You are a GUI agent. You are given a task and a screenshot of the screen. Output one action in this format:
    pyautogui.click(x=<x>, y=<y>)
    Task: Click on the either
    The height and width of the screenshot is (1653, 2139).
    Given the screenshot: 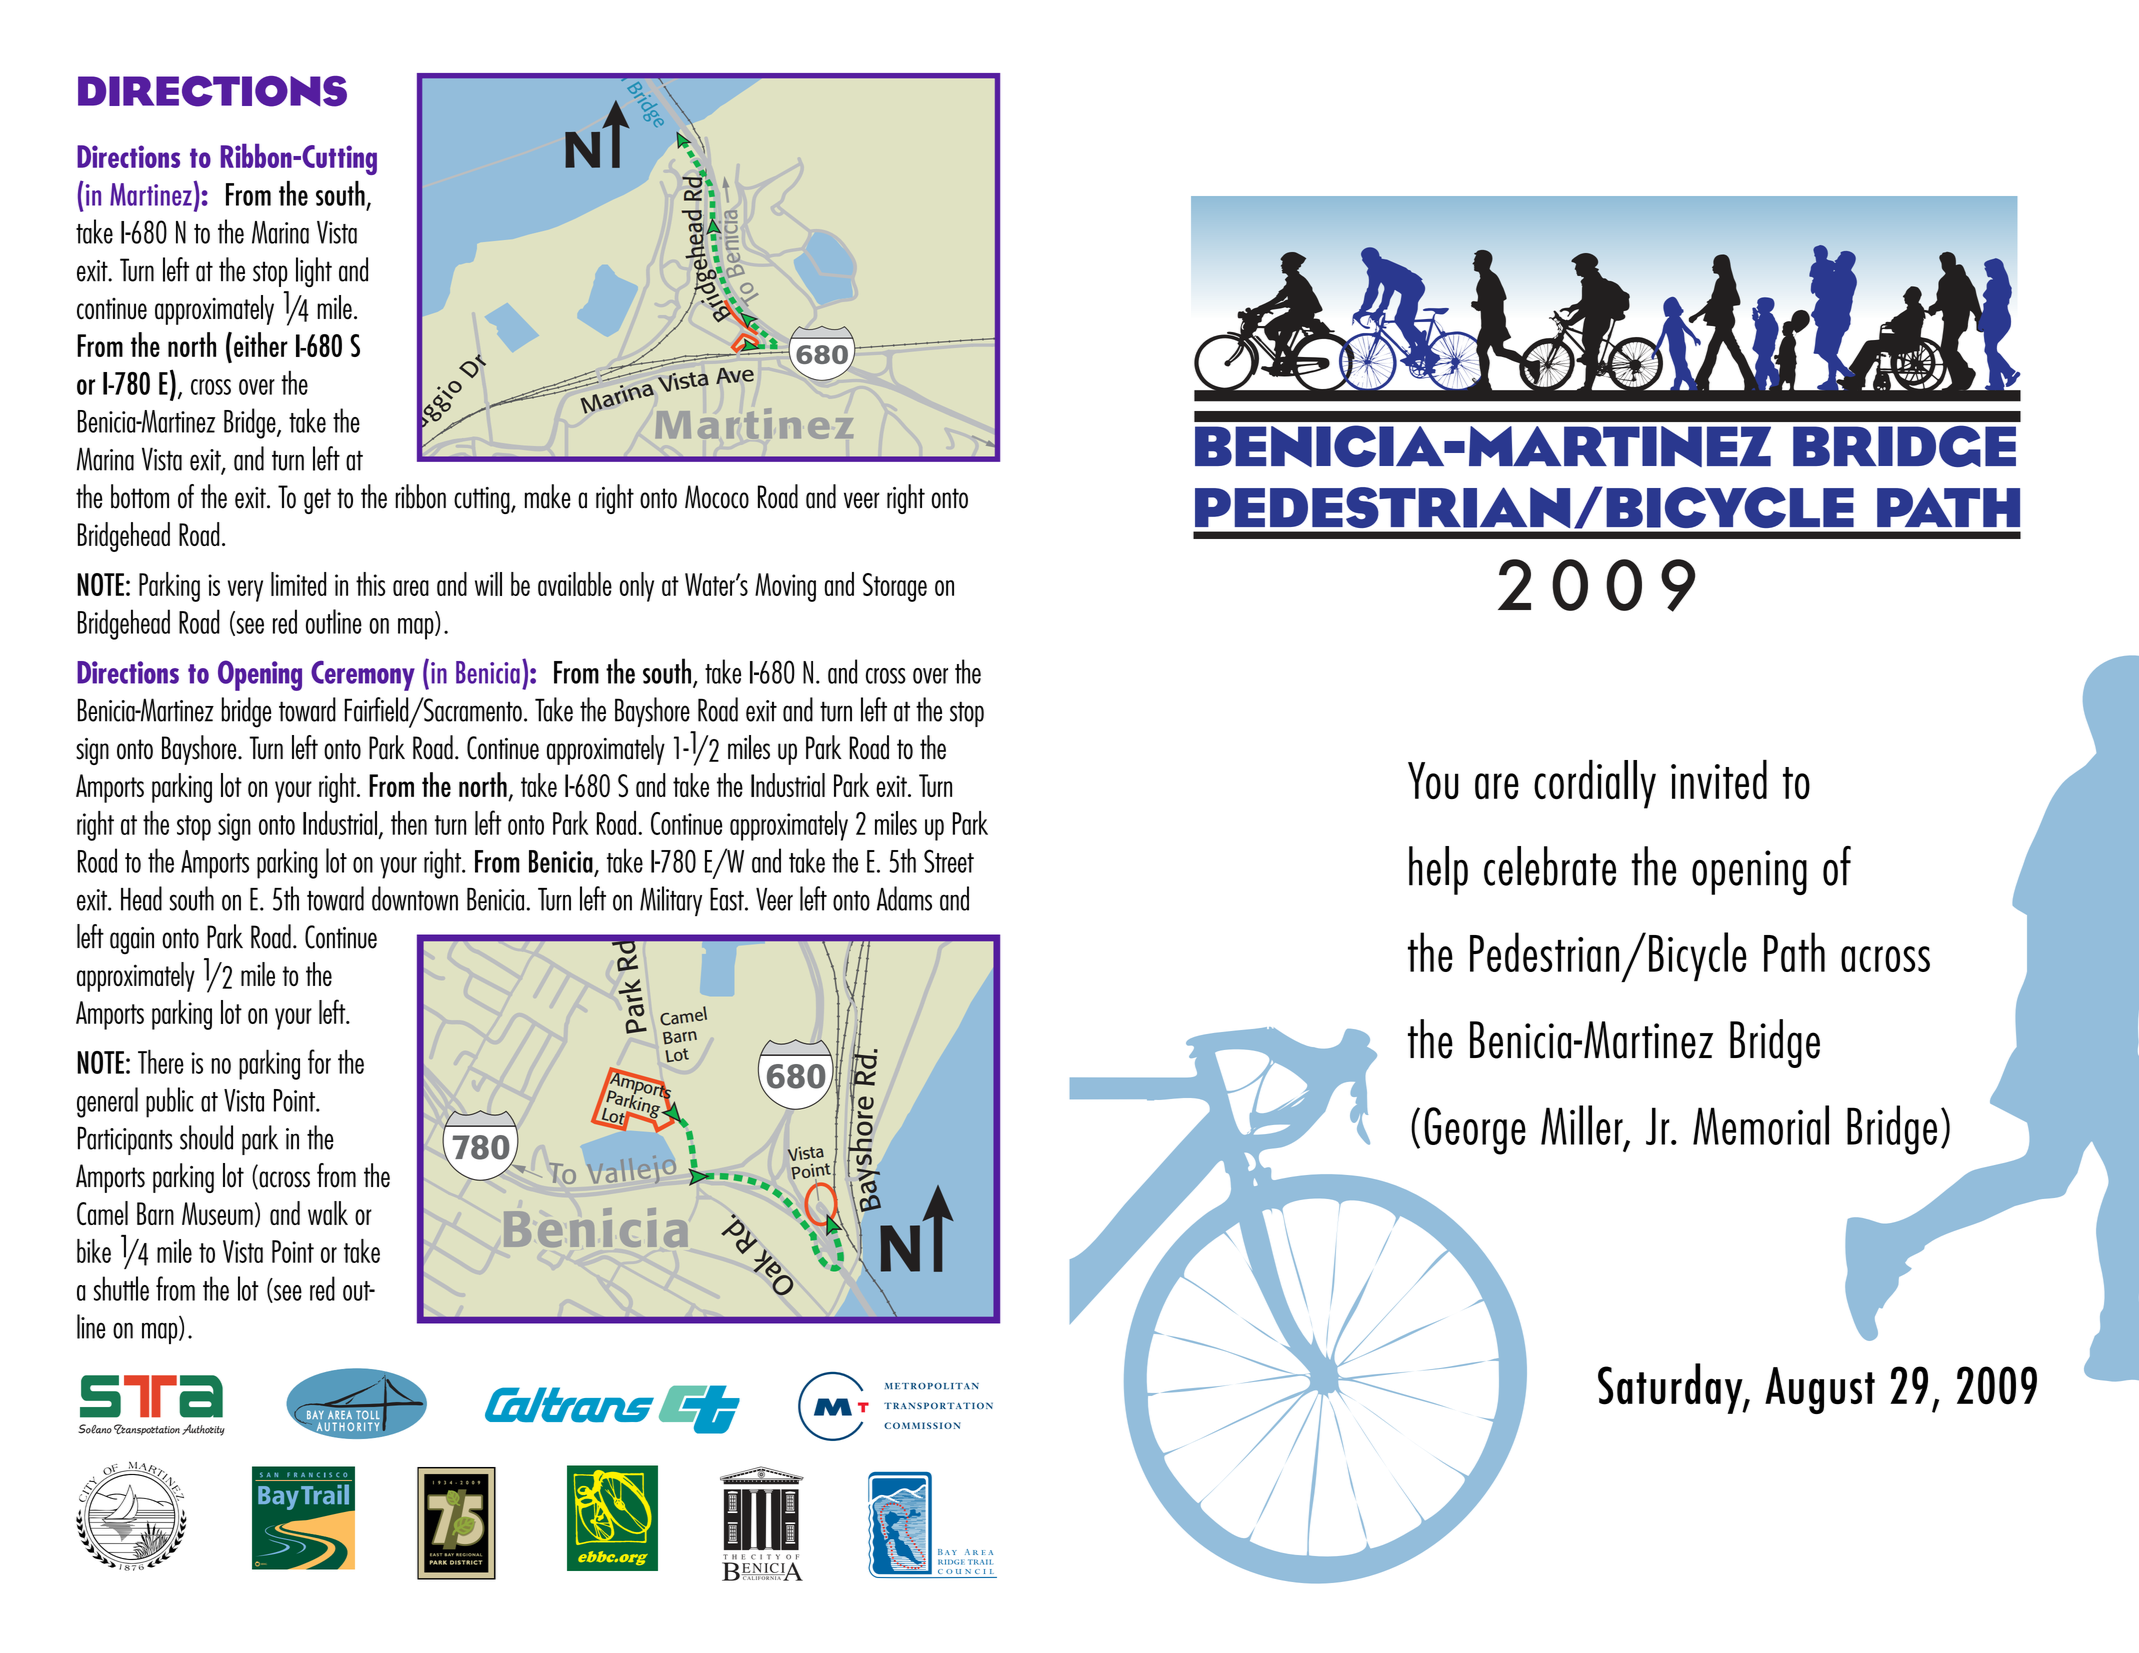 What is the action you would take?
    pyautogui.click(x=261, y=344)
